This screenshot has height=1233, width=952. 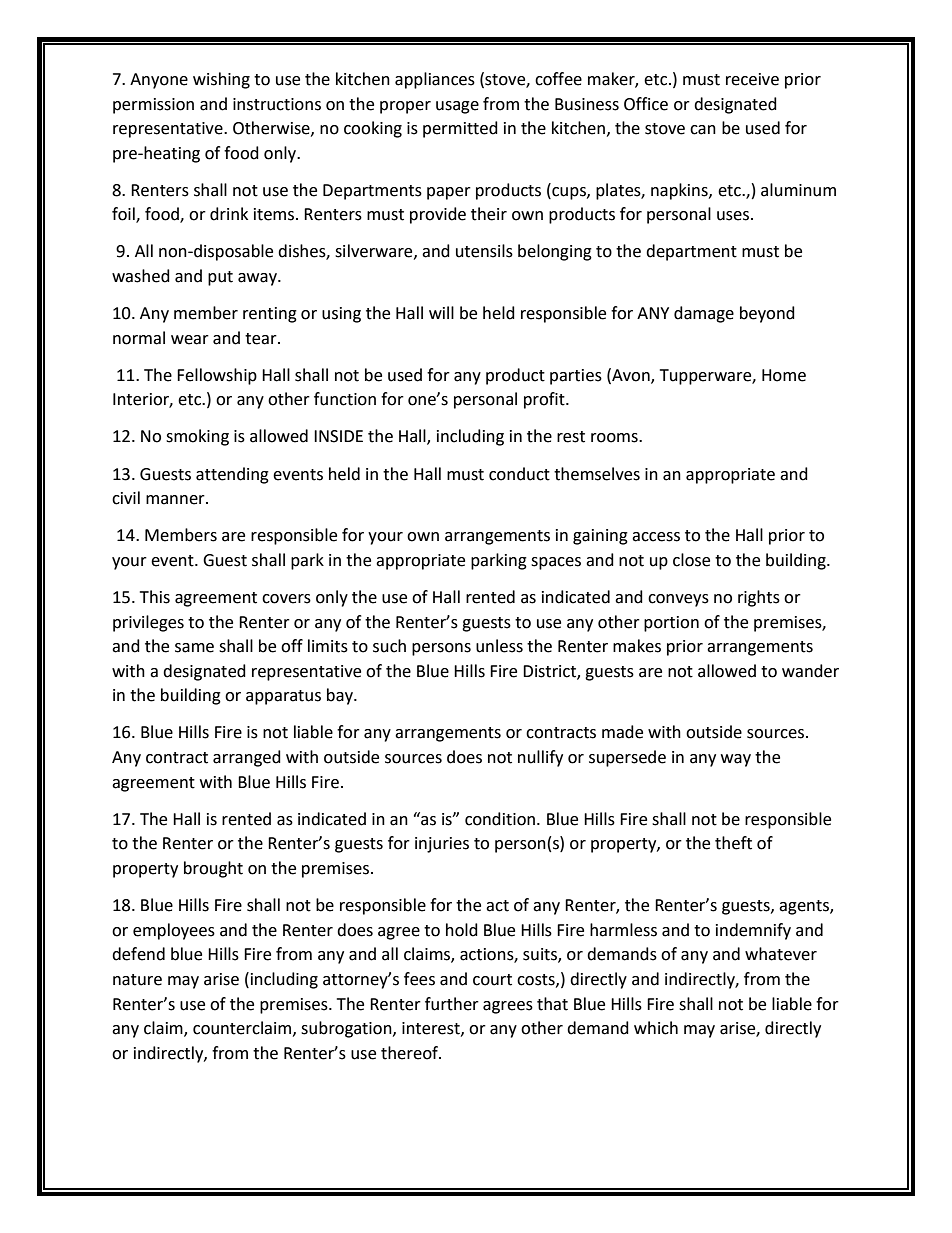 I want to click on theft, so click(x=733, y=843).
